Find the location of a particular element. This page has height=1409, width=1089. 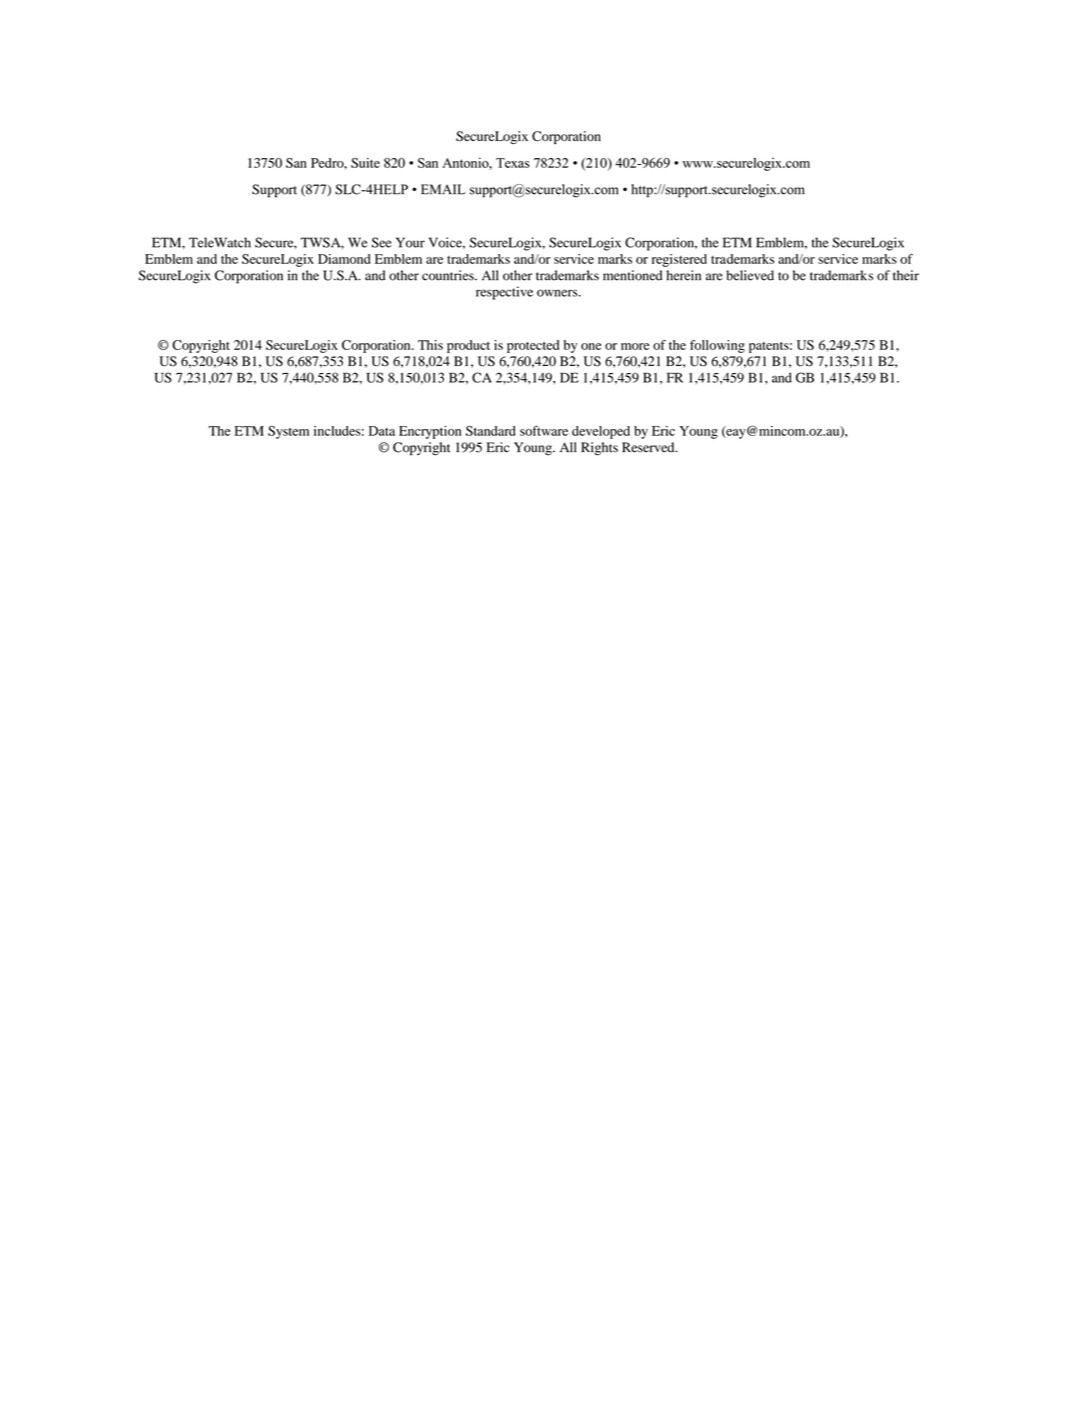

Data is located at coordinates (382, 431).
